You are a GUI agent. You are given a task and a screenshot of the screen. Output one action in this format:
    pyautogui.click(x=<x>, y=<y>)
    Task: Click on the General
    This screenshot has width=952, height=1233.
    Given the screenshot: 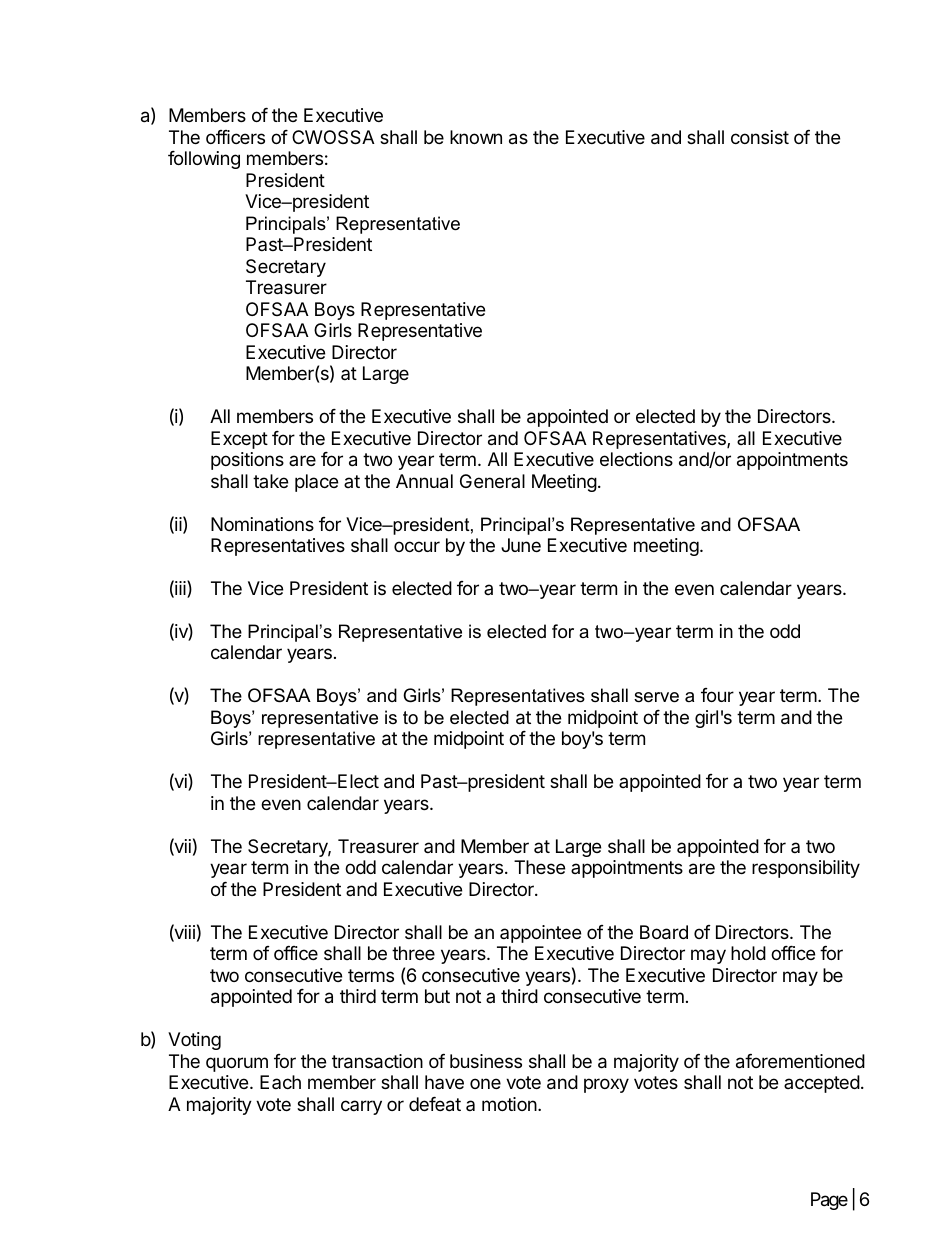 What is the action you would take?
    pyautogui.click(x=492, y=481)
